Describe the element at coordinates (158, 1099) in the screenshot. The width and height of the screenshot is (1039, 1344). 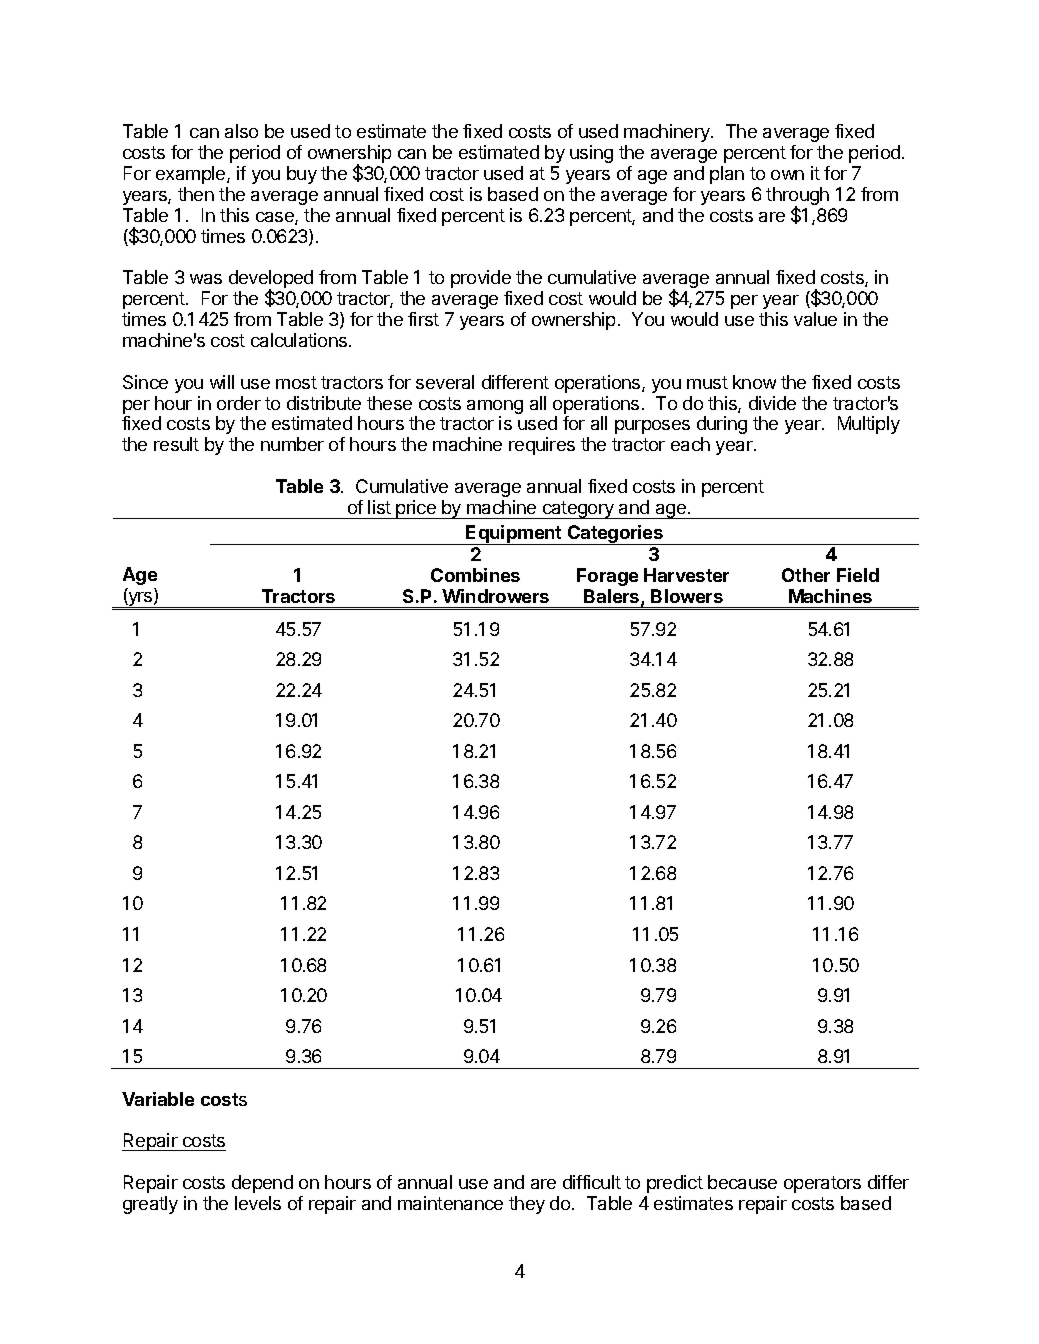
I see `Variable` at that location.
